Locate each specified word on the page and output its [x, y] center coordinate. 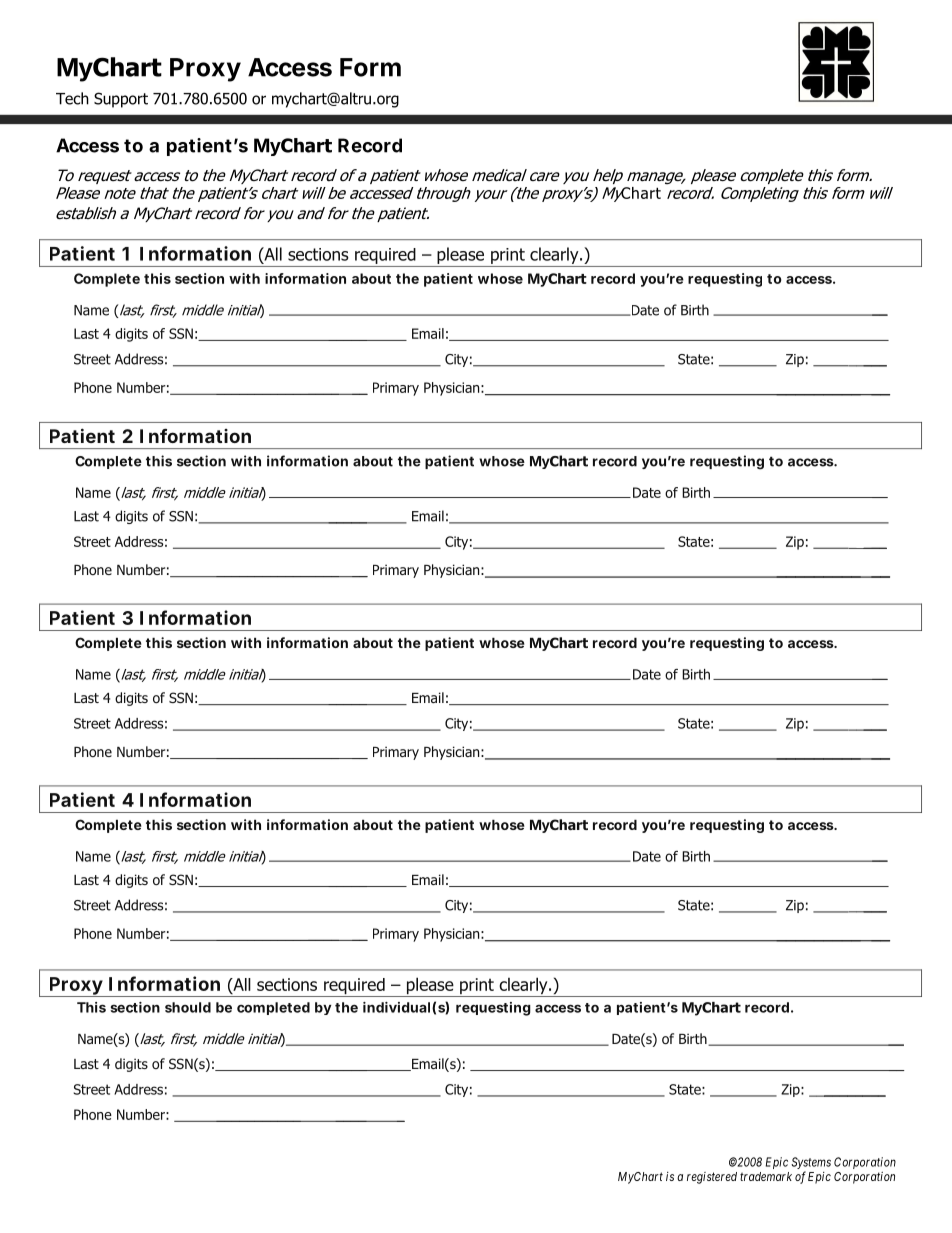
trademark [766, 1176]
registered [712, 1178]
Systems [811, 1164]
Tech [72, 98]
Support [121, 100]
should [188, 1007]
